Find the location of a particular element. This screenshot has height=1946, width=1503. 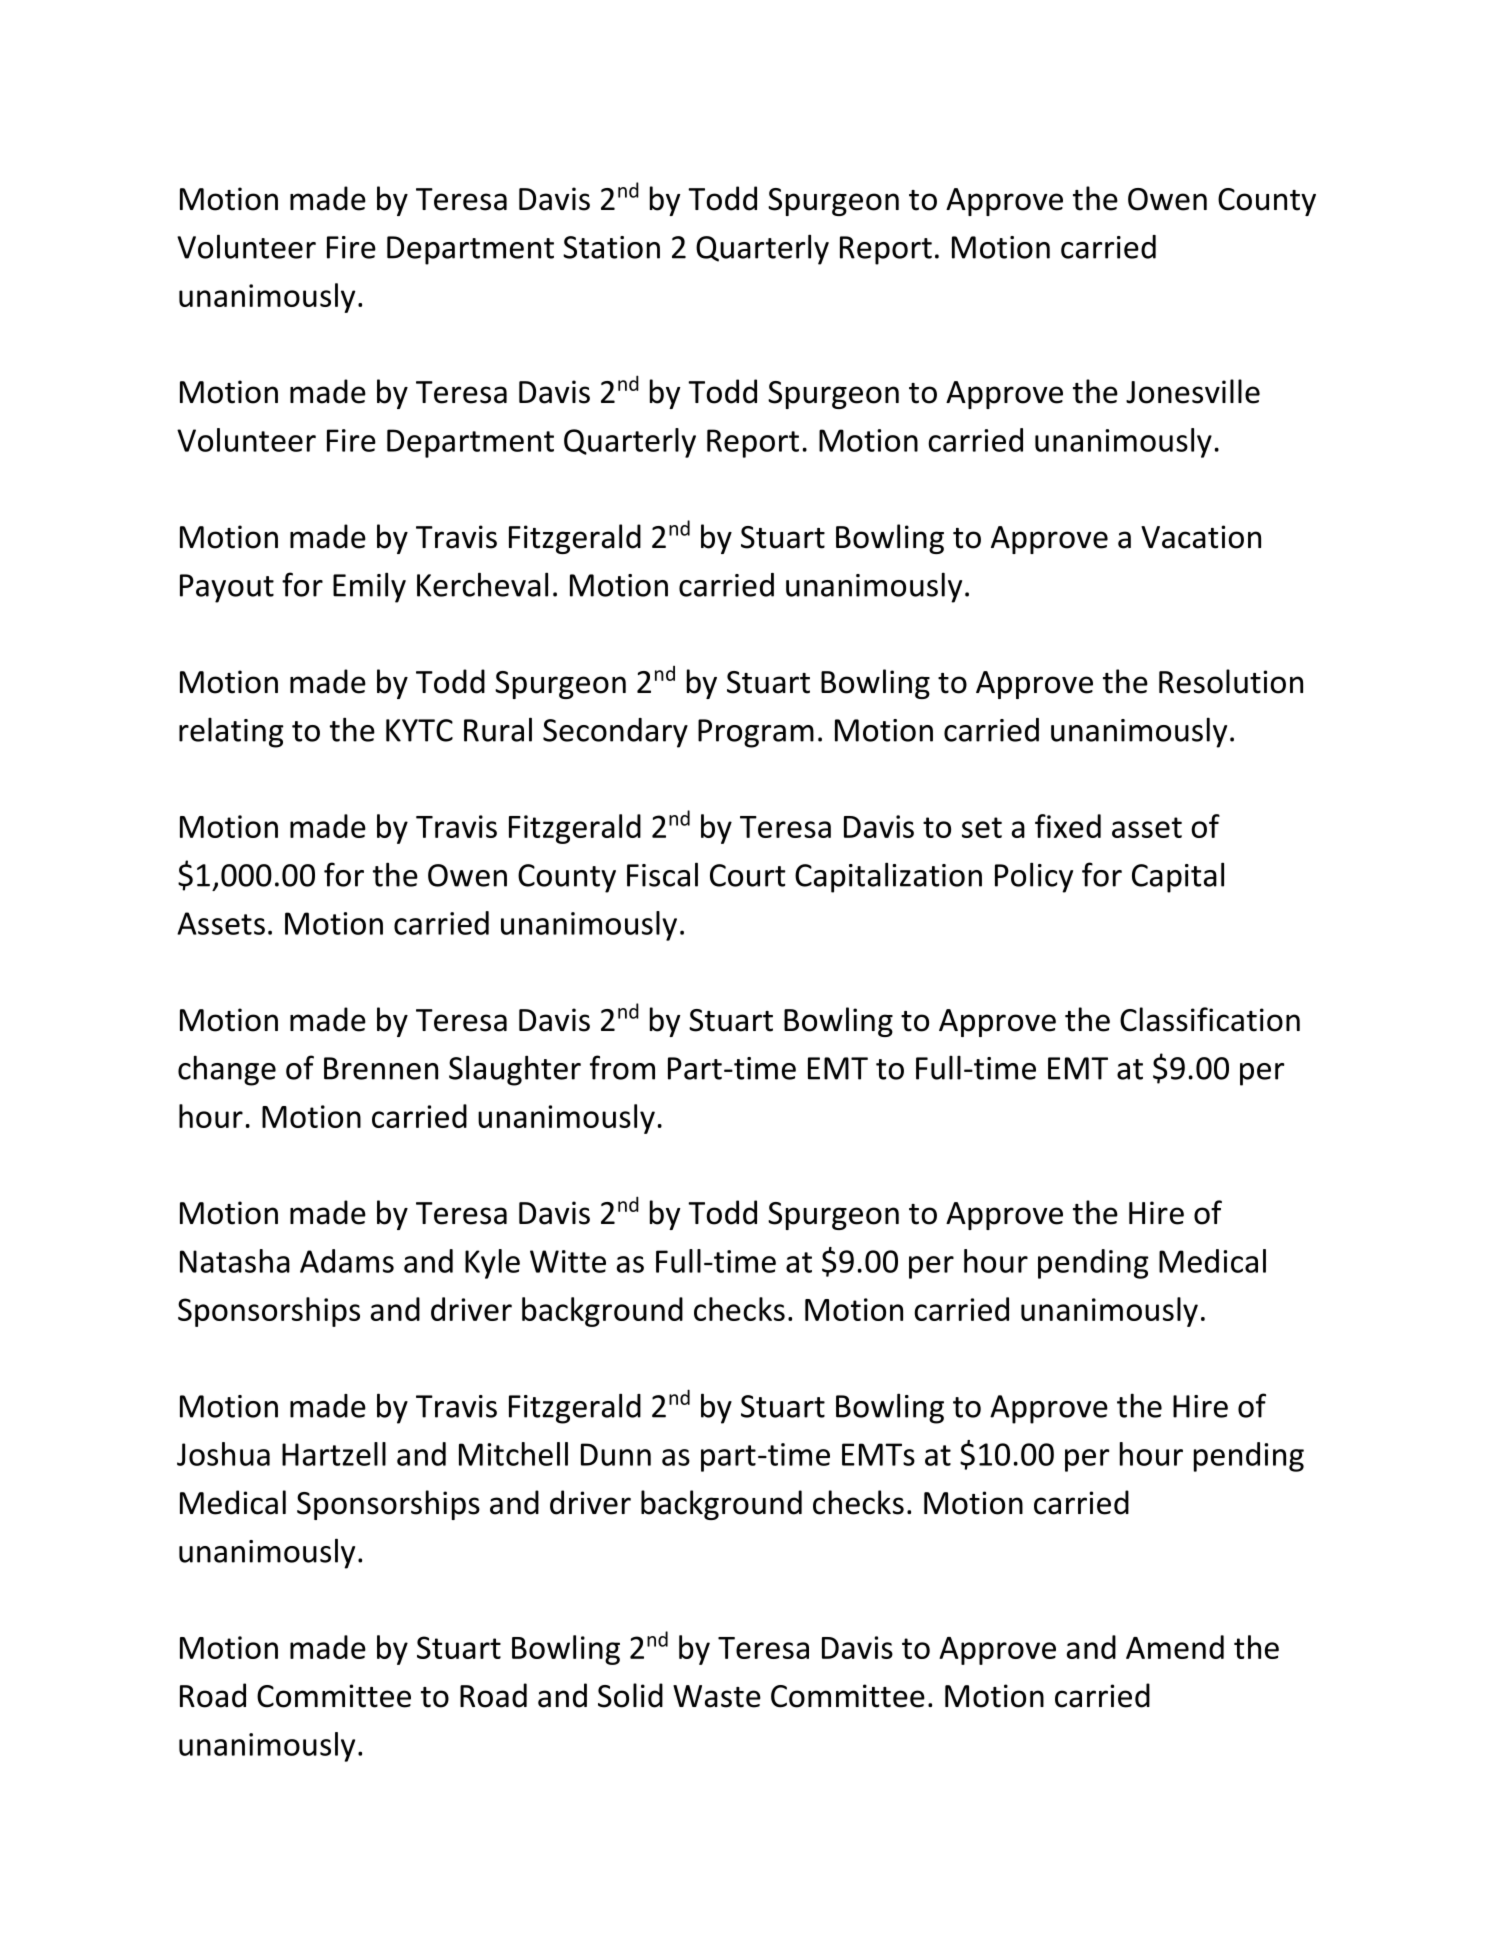

Program is located at coordinates (756, 733).
